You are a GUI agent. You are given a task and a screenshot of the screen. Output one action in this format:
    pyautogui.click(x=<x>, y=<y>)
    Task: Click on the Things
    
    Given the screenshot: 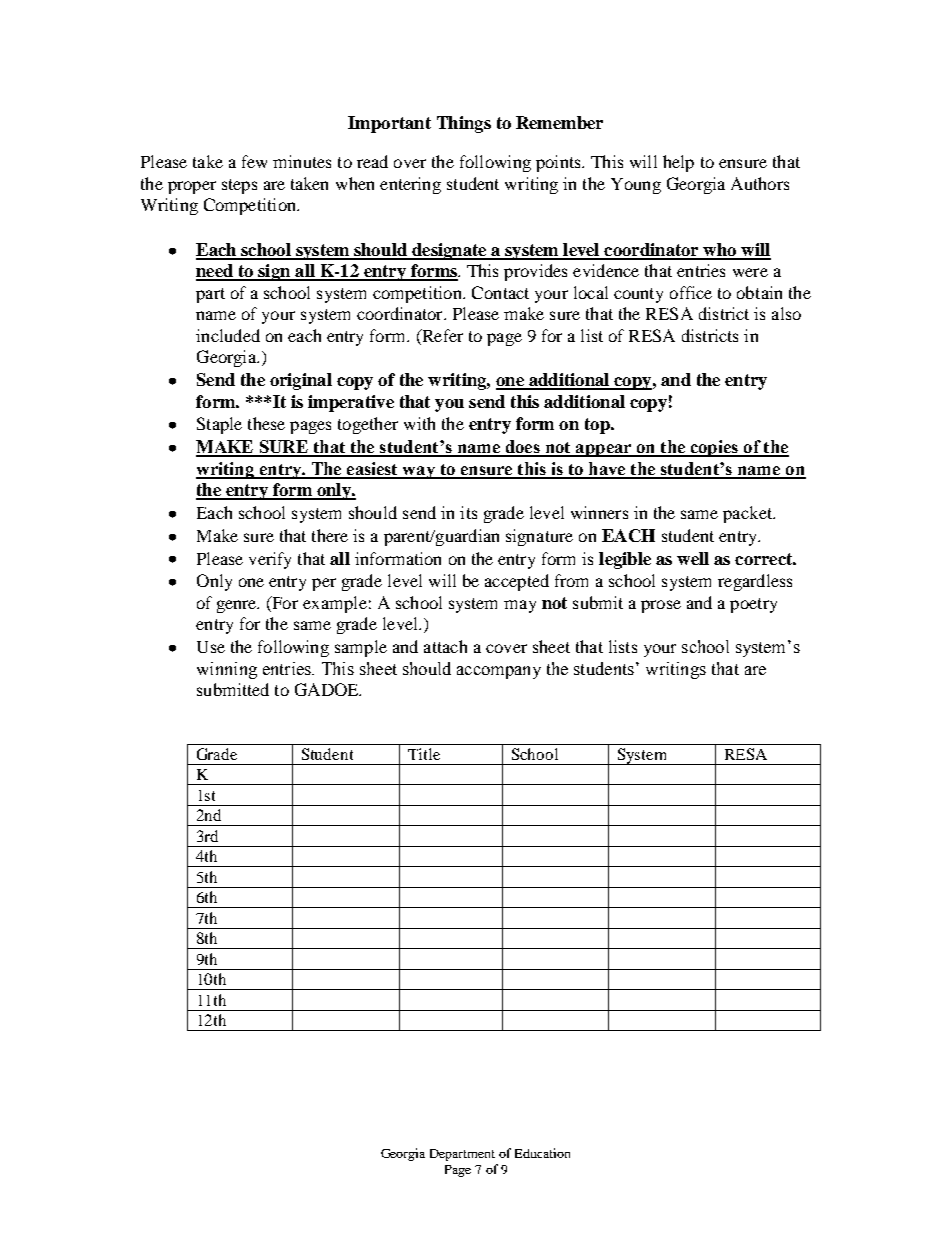 What is the action you would take?
    pyautogui.click(x=464, y=124)
